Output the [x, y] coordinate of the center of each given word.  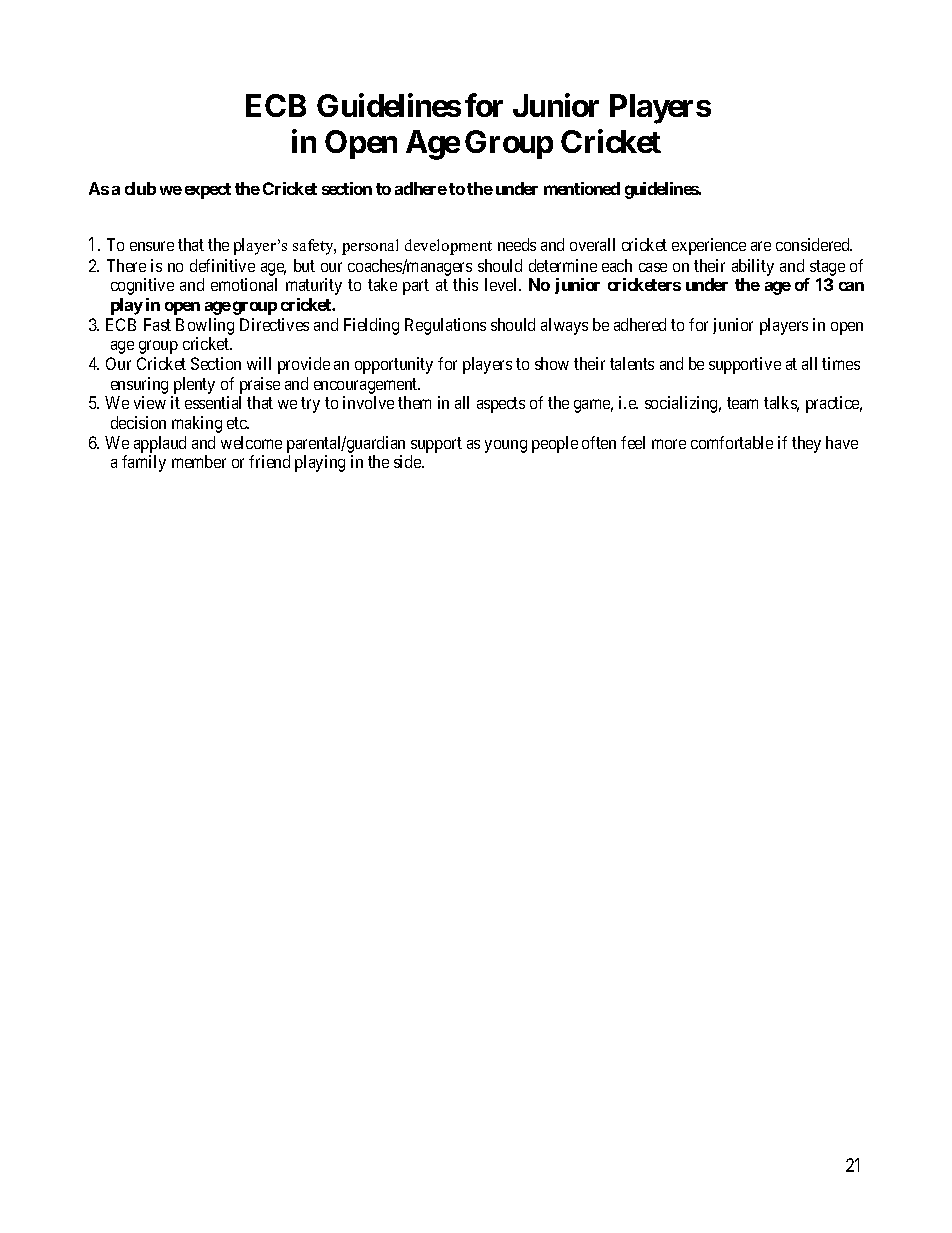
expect [208, 191]
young [506, 446]
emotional [244, 284]
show [552, 363]
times [841, 363]
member [199, 461]
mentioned [582, 188]
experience [709, 246]
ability [753, 267]
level [502, 284]
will [259, 363]
